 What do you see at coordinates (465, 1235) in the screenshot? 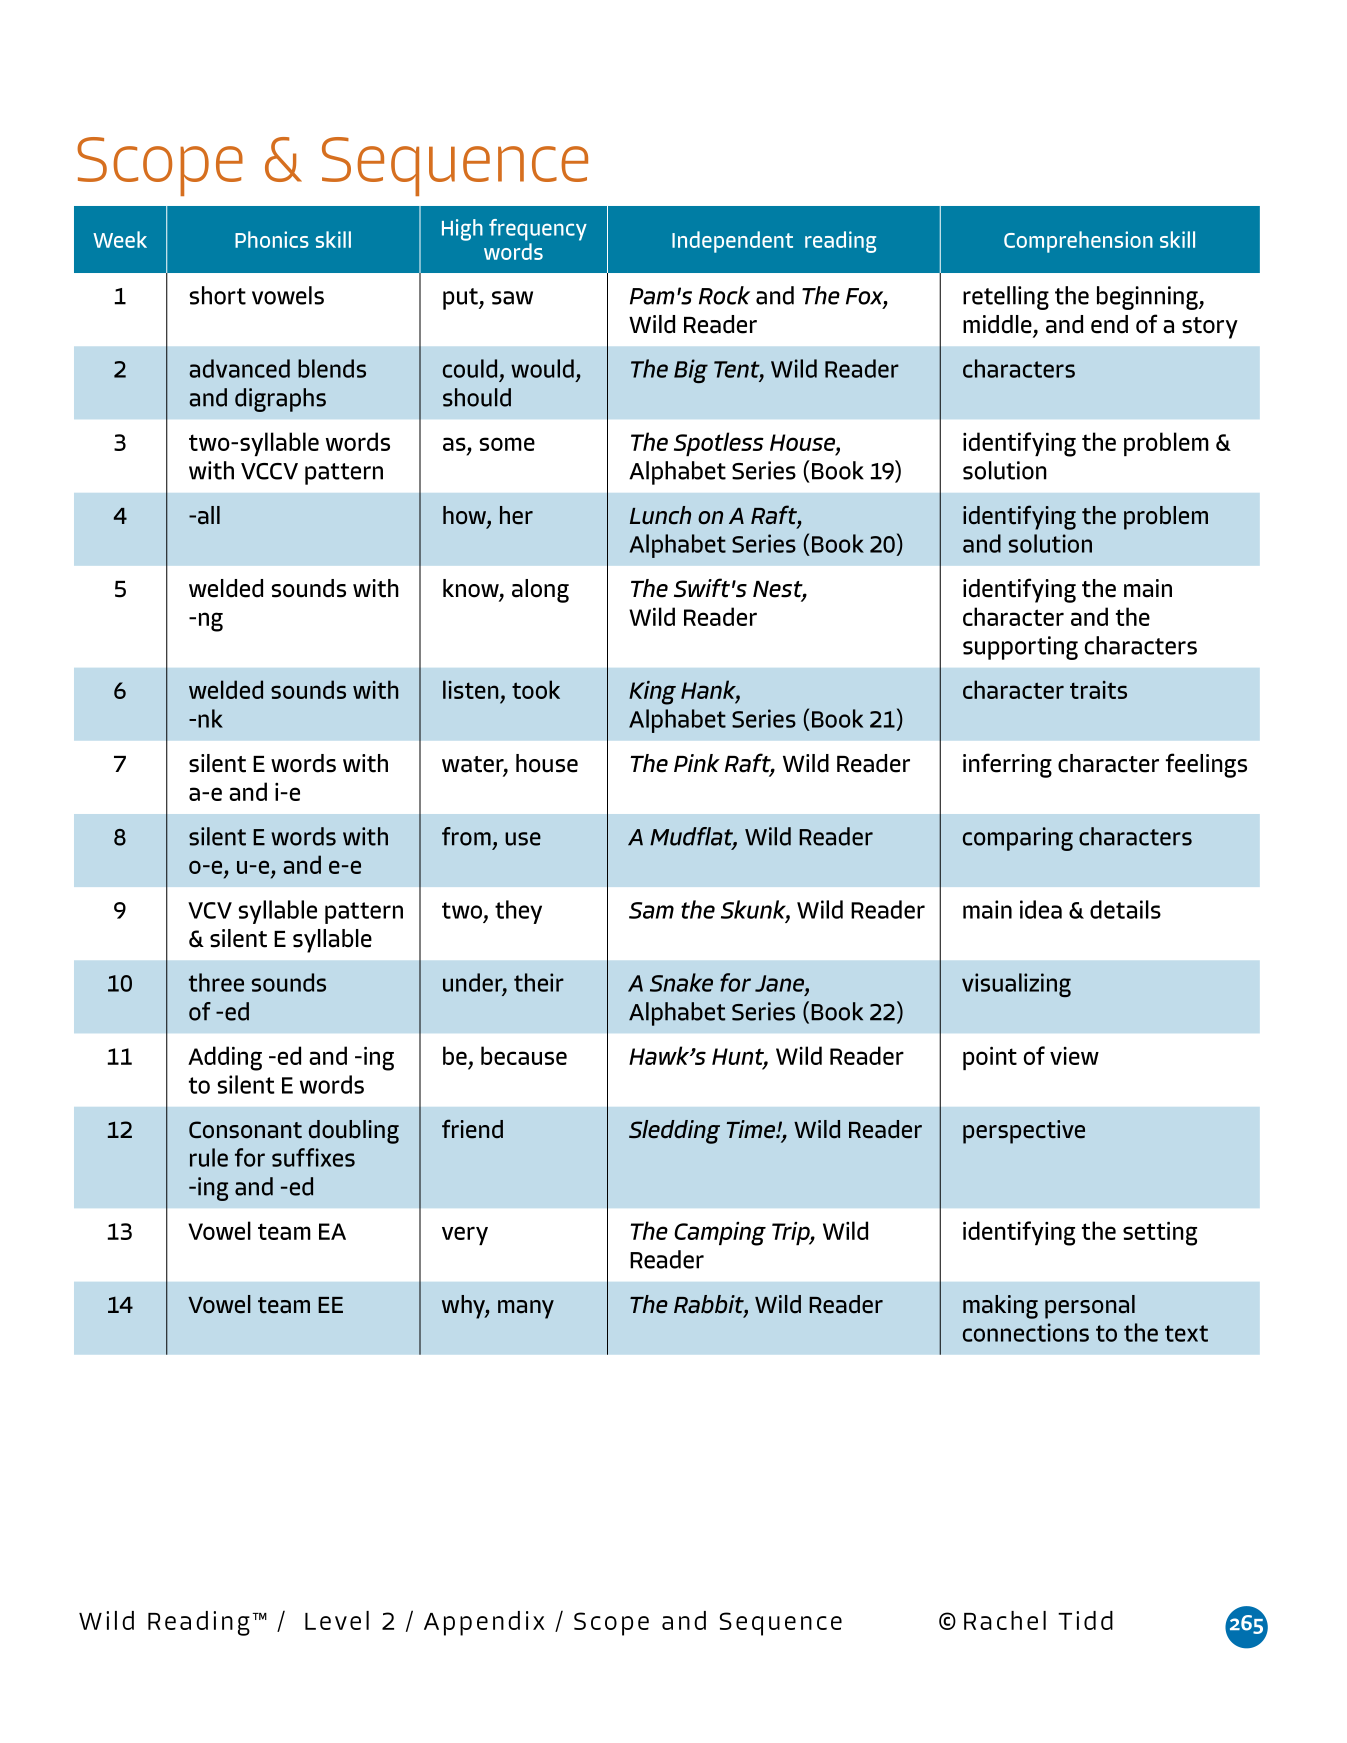
I see `very` at bounding box center [465, 1235].
